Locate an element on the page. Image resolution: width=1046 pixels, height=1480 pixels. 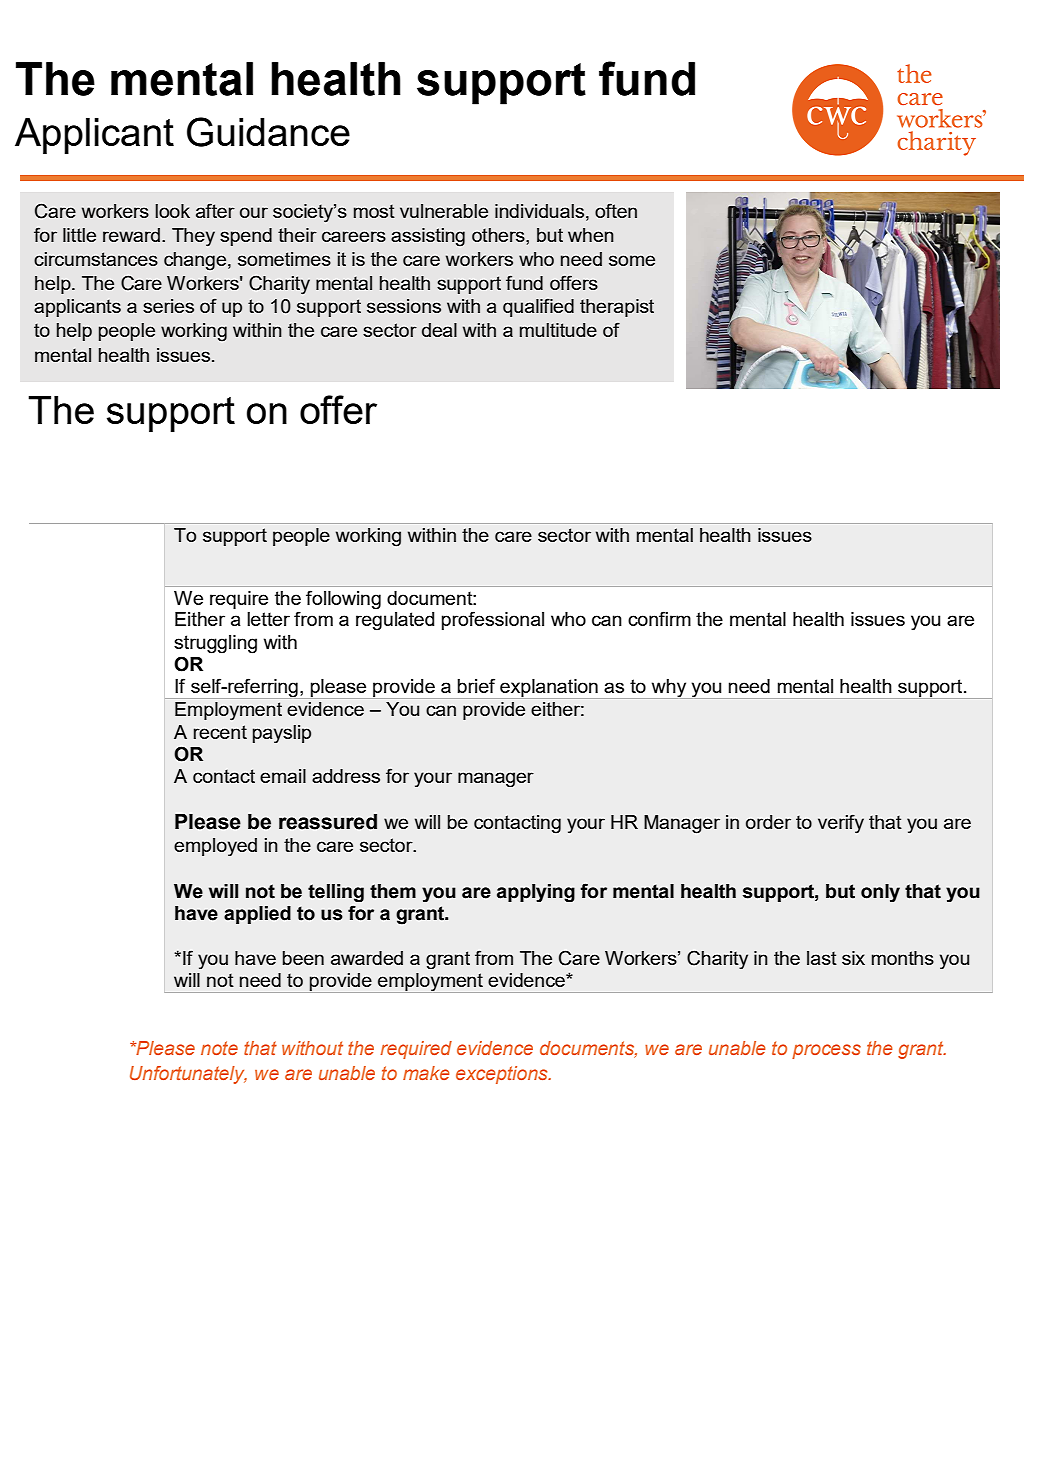
deal is located at coordinates (439, 330).
